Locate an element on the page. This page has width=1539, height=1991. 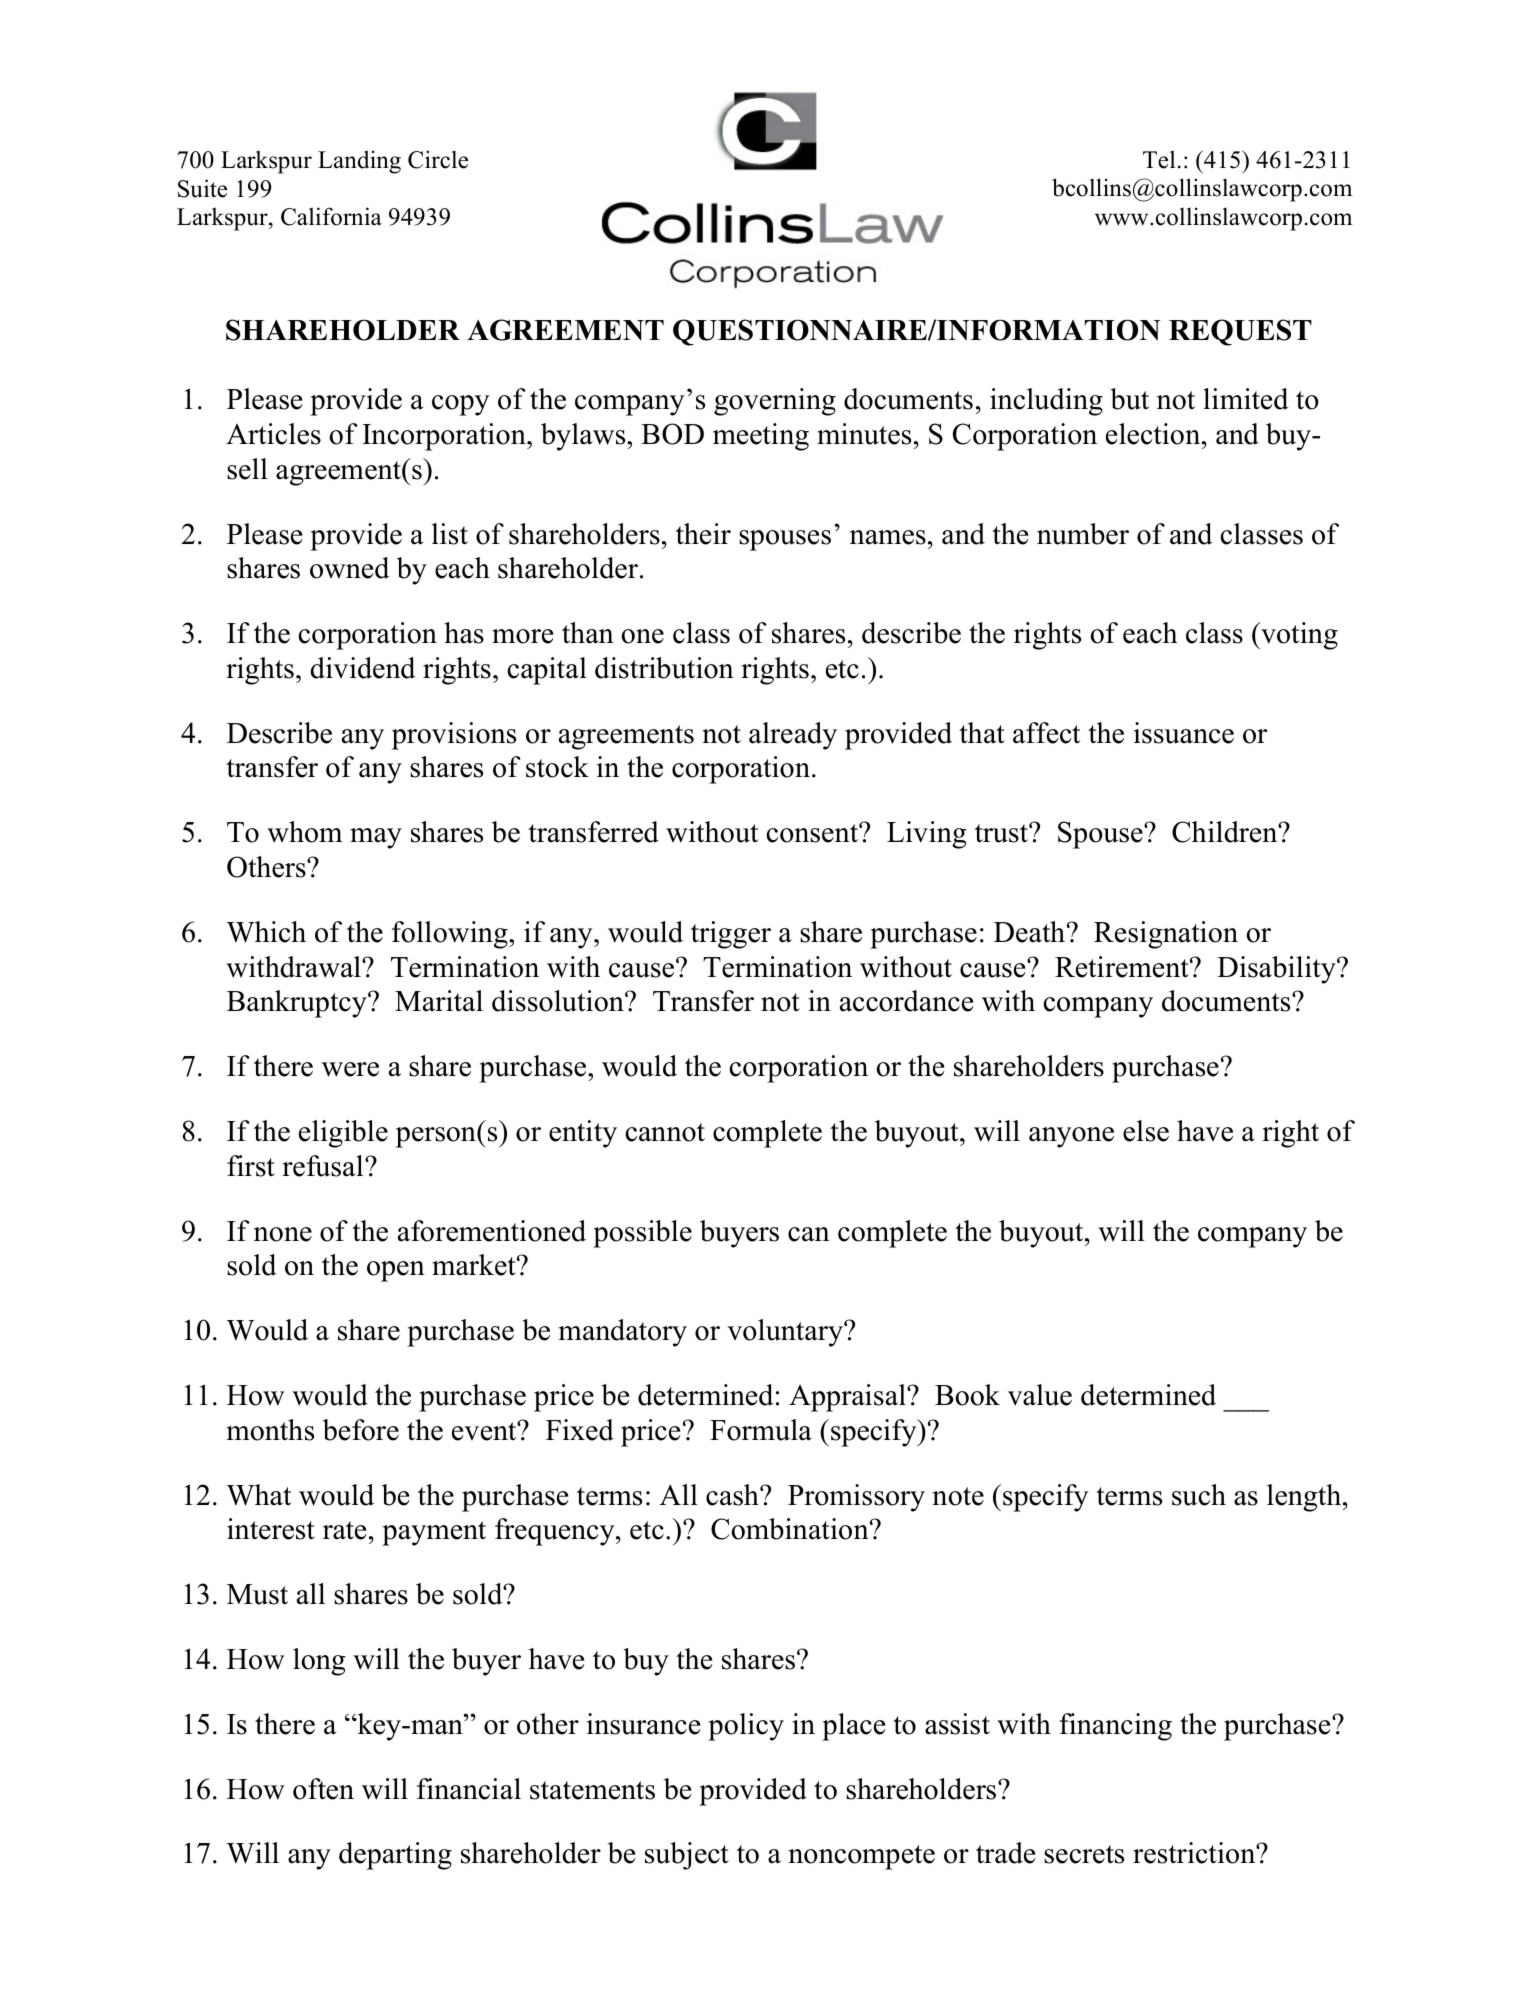
Resignation is located at coordinates (1166, 935).
